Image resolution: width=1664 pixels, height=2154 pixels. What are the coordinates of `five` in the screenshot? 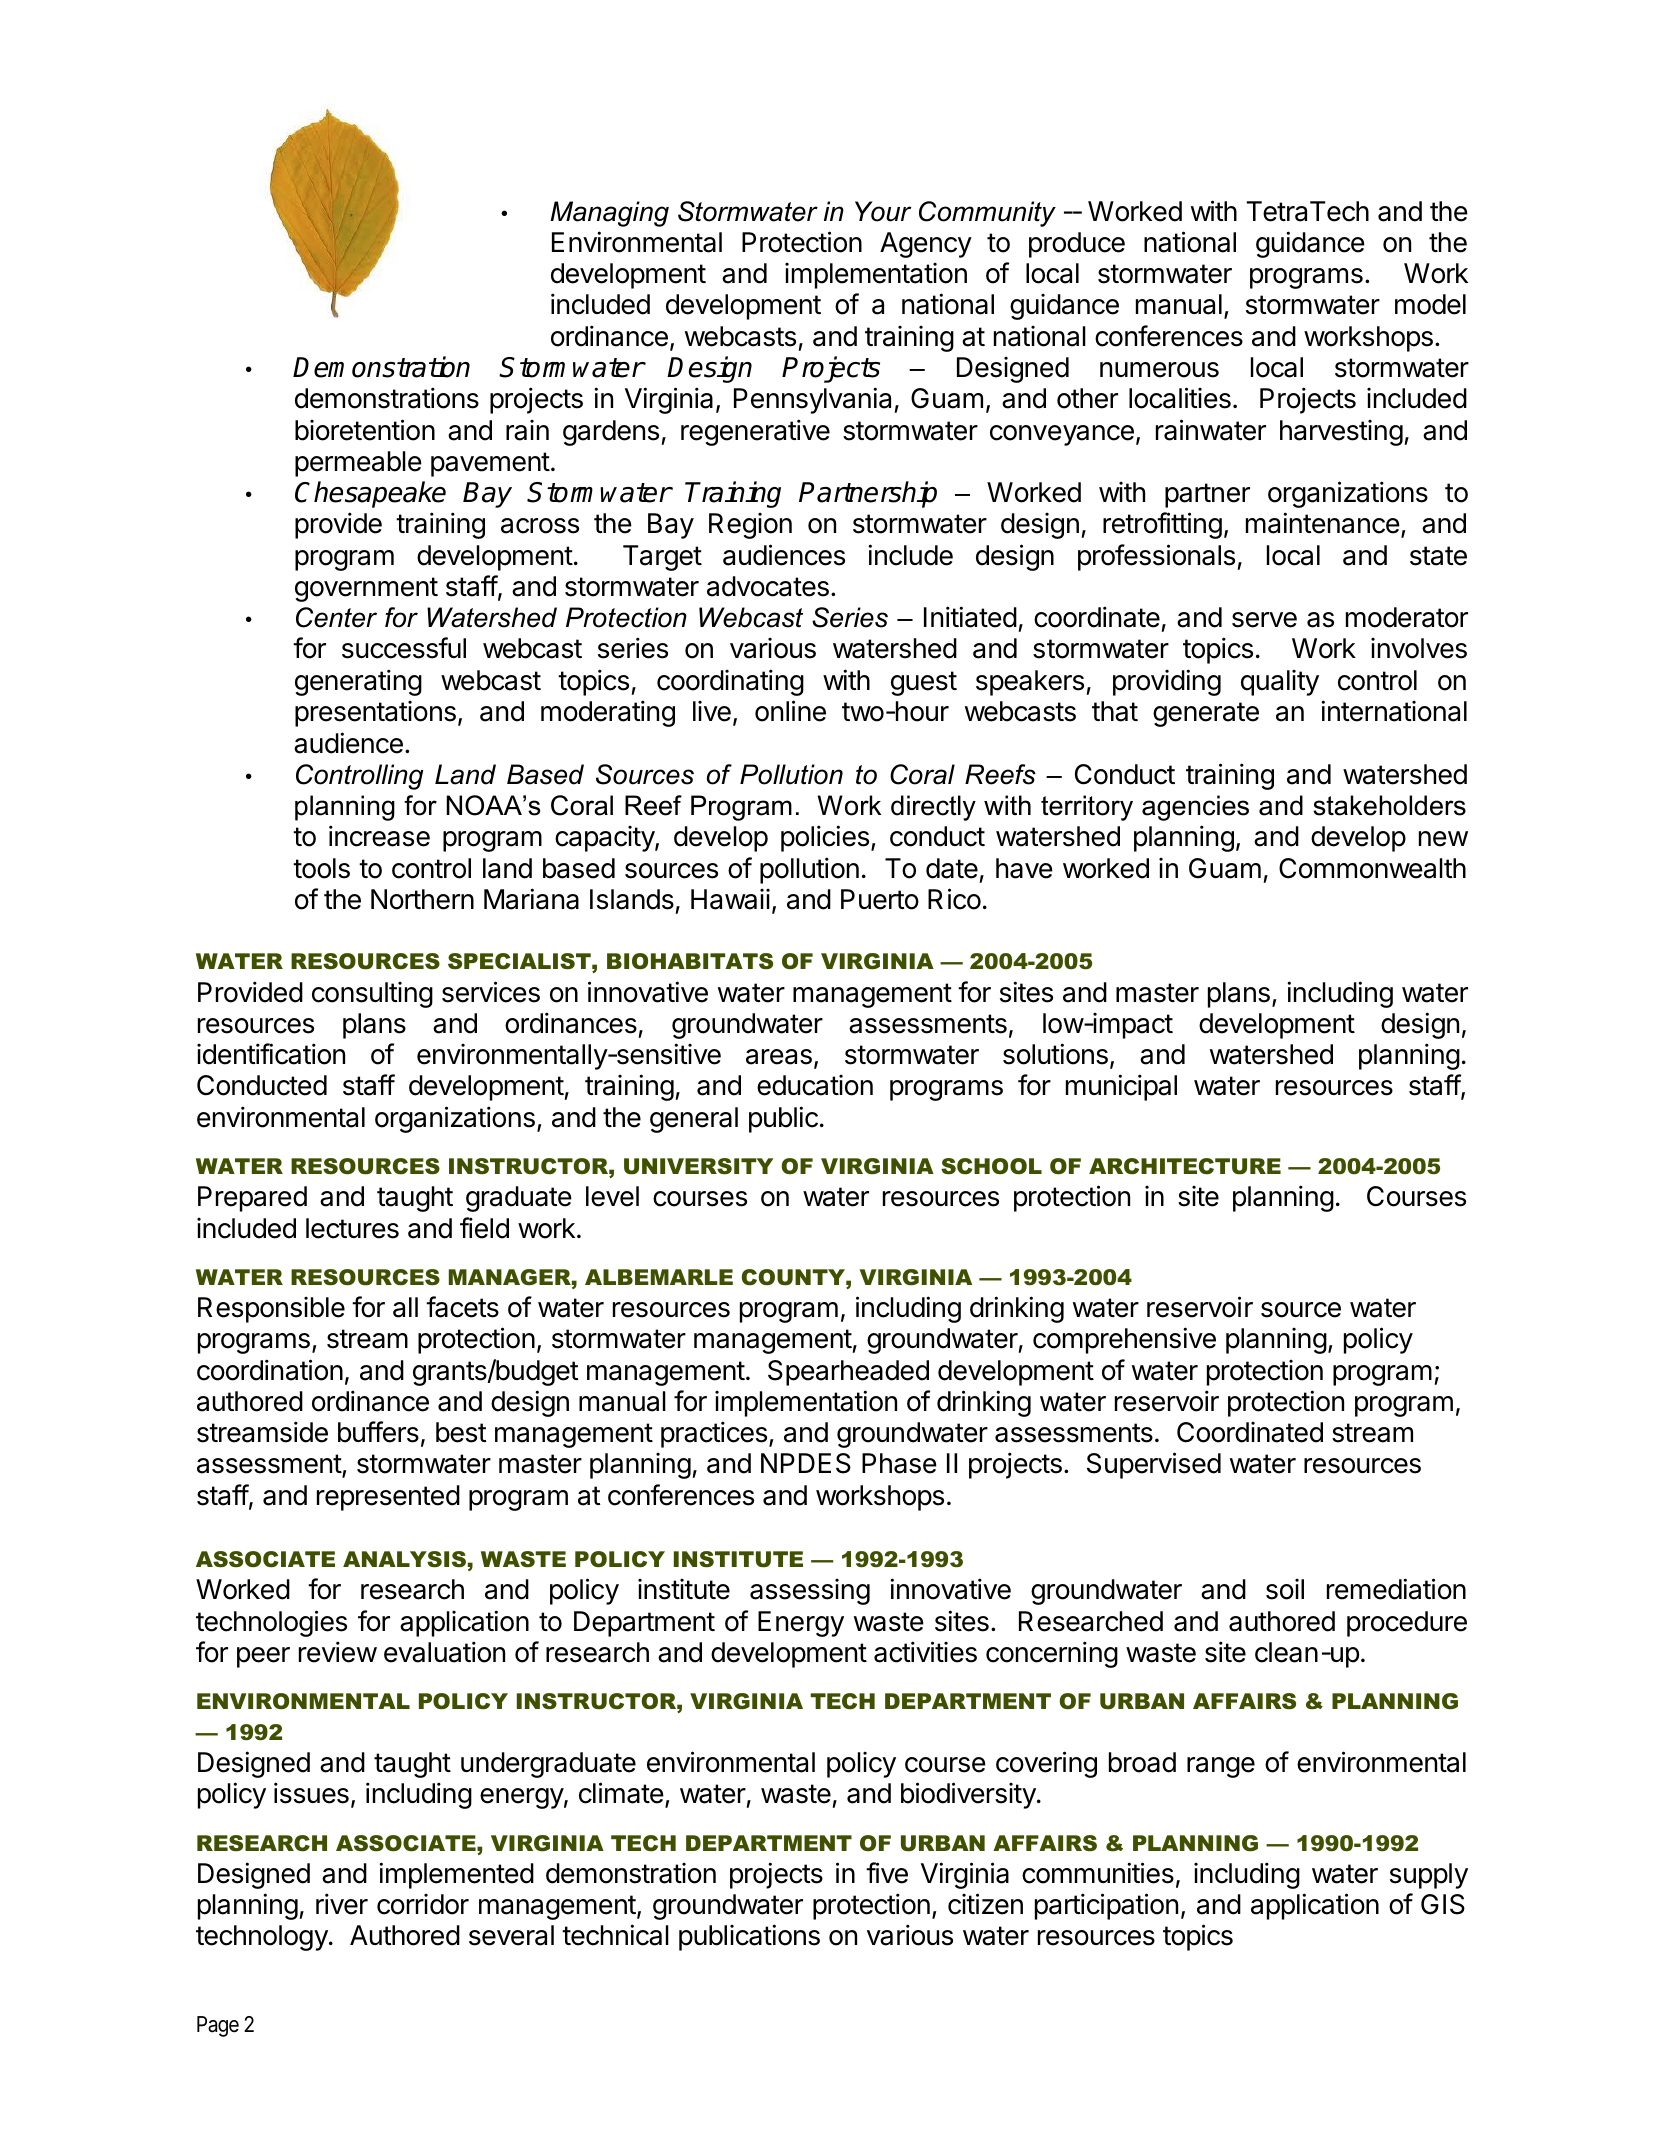 It's located at (887, 1873).
